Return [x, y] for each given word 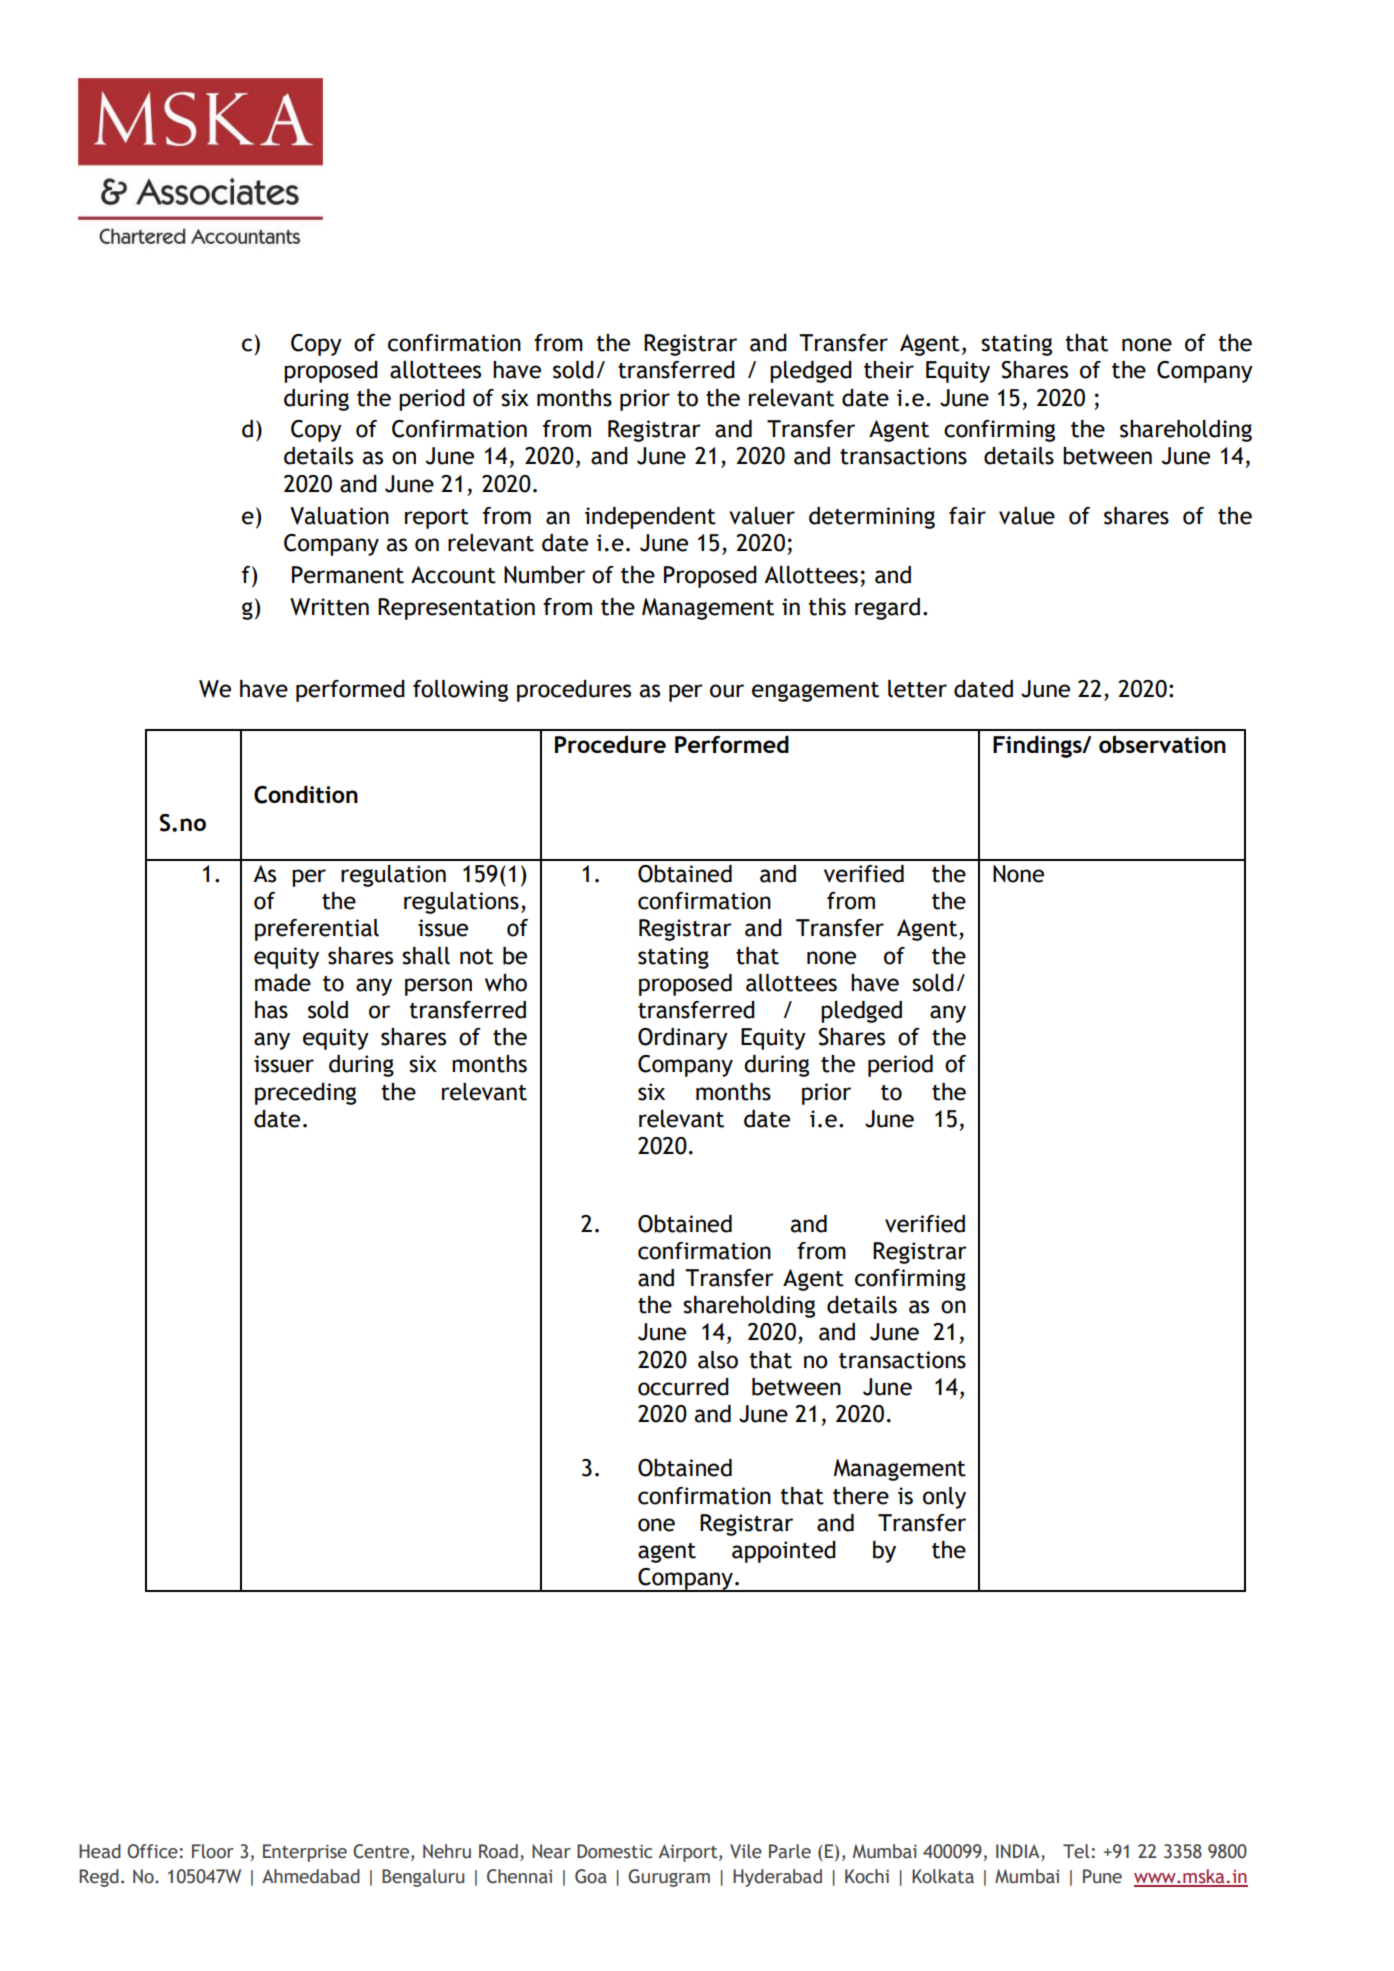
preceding [305, 1094]
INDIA [1019, 1851]
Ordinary [683, 1039]
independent [650, 518]
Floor [213, 1851]
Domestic [614, 1851]
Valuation [339, 516]
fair [967, 516]
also [718, 1360]
